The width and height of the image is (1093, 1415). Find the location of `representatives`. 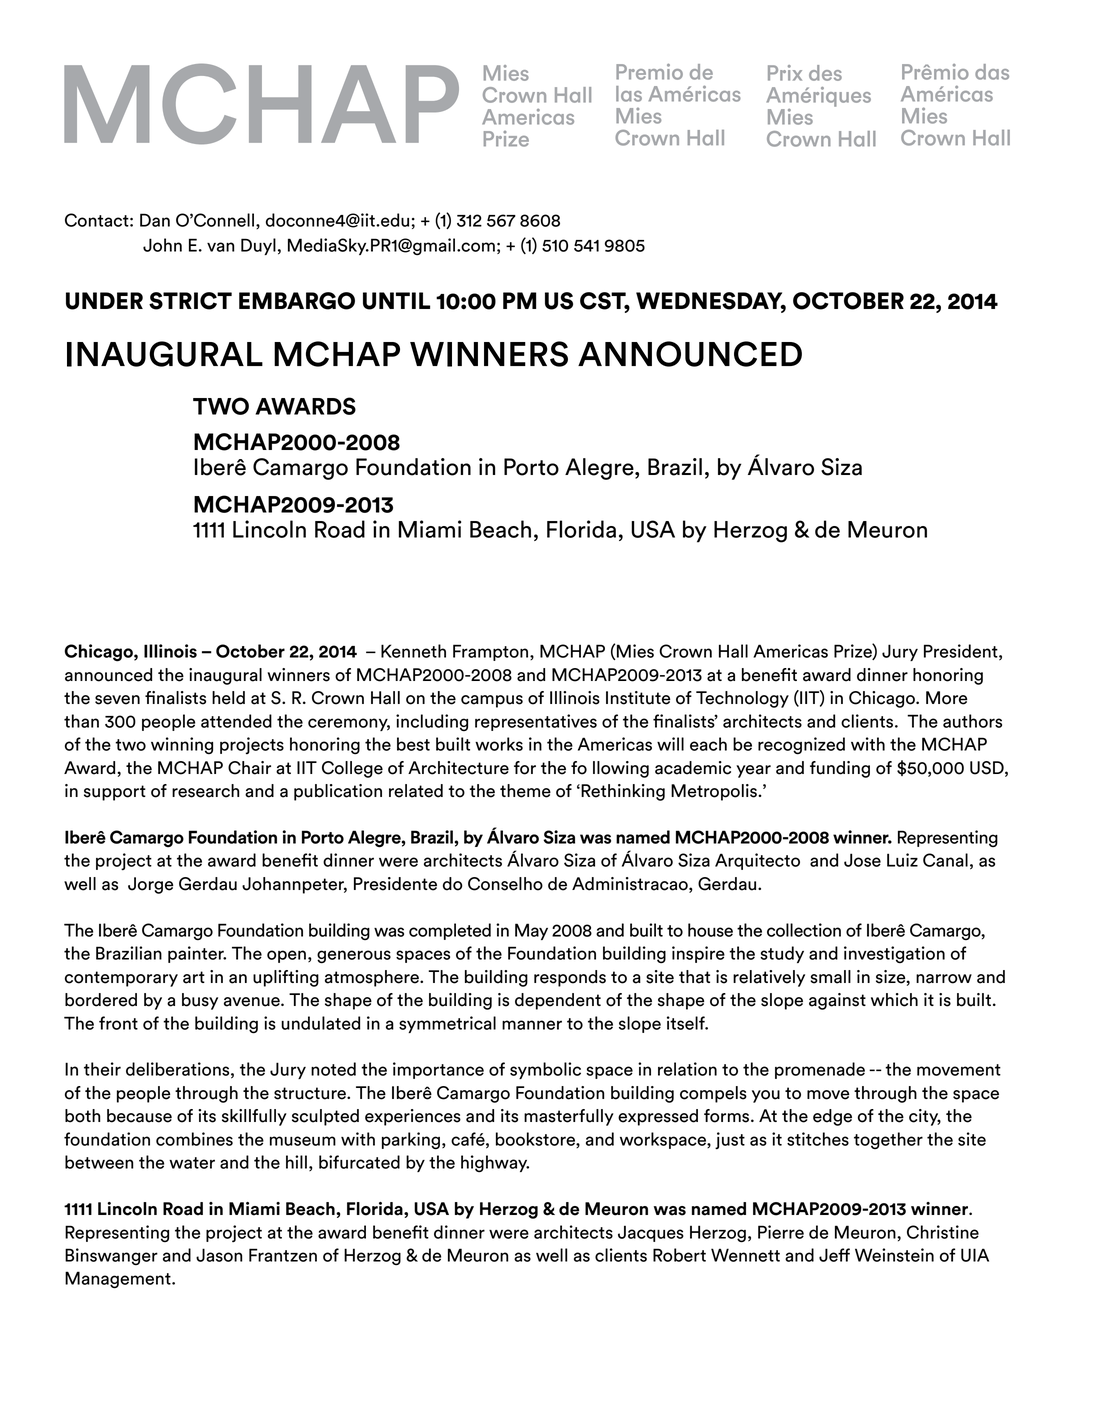

representatives is located at coordinates (536, 722).
